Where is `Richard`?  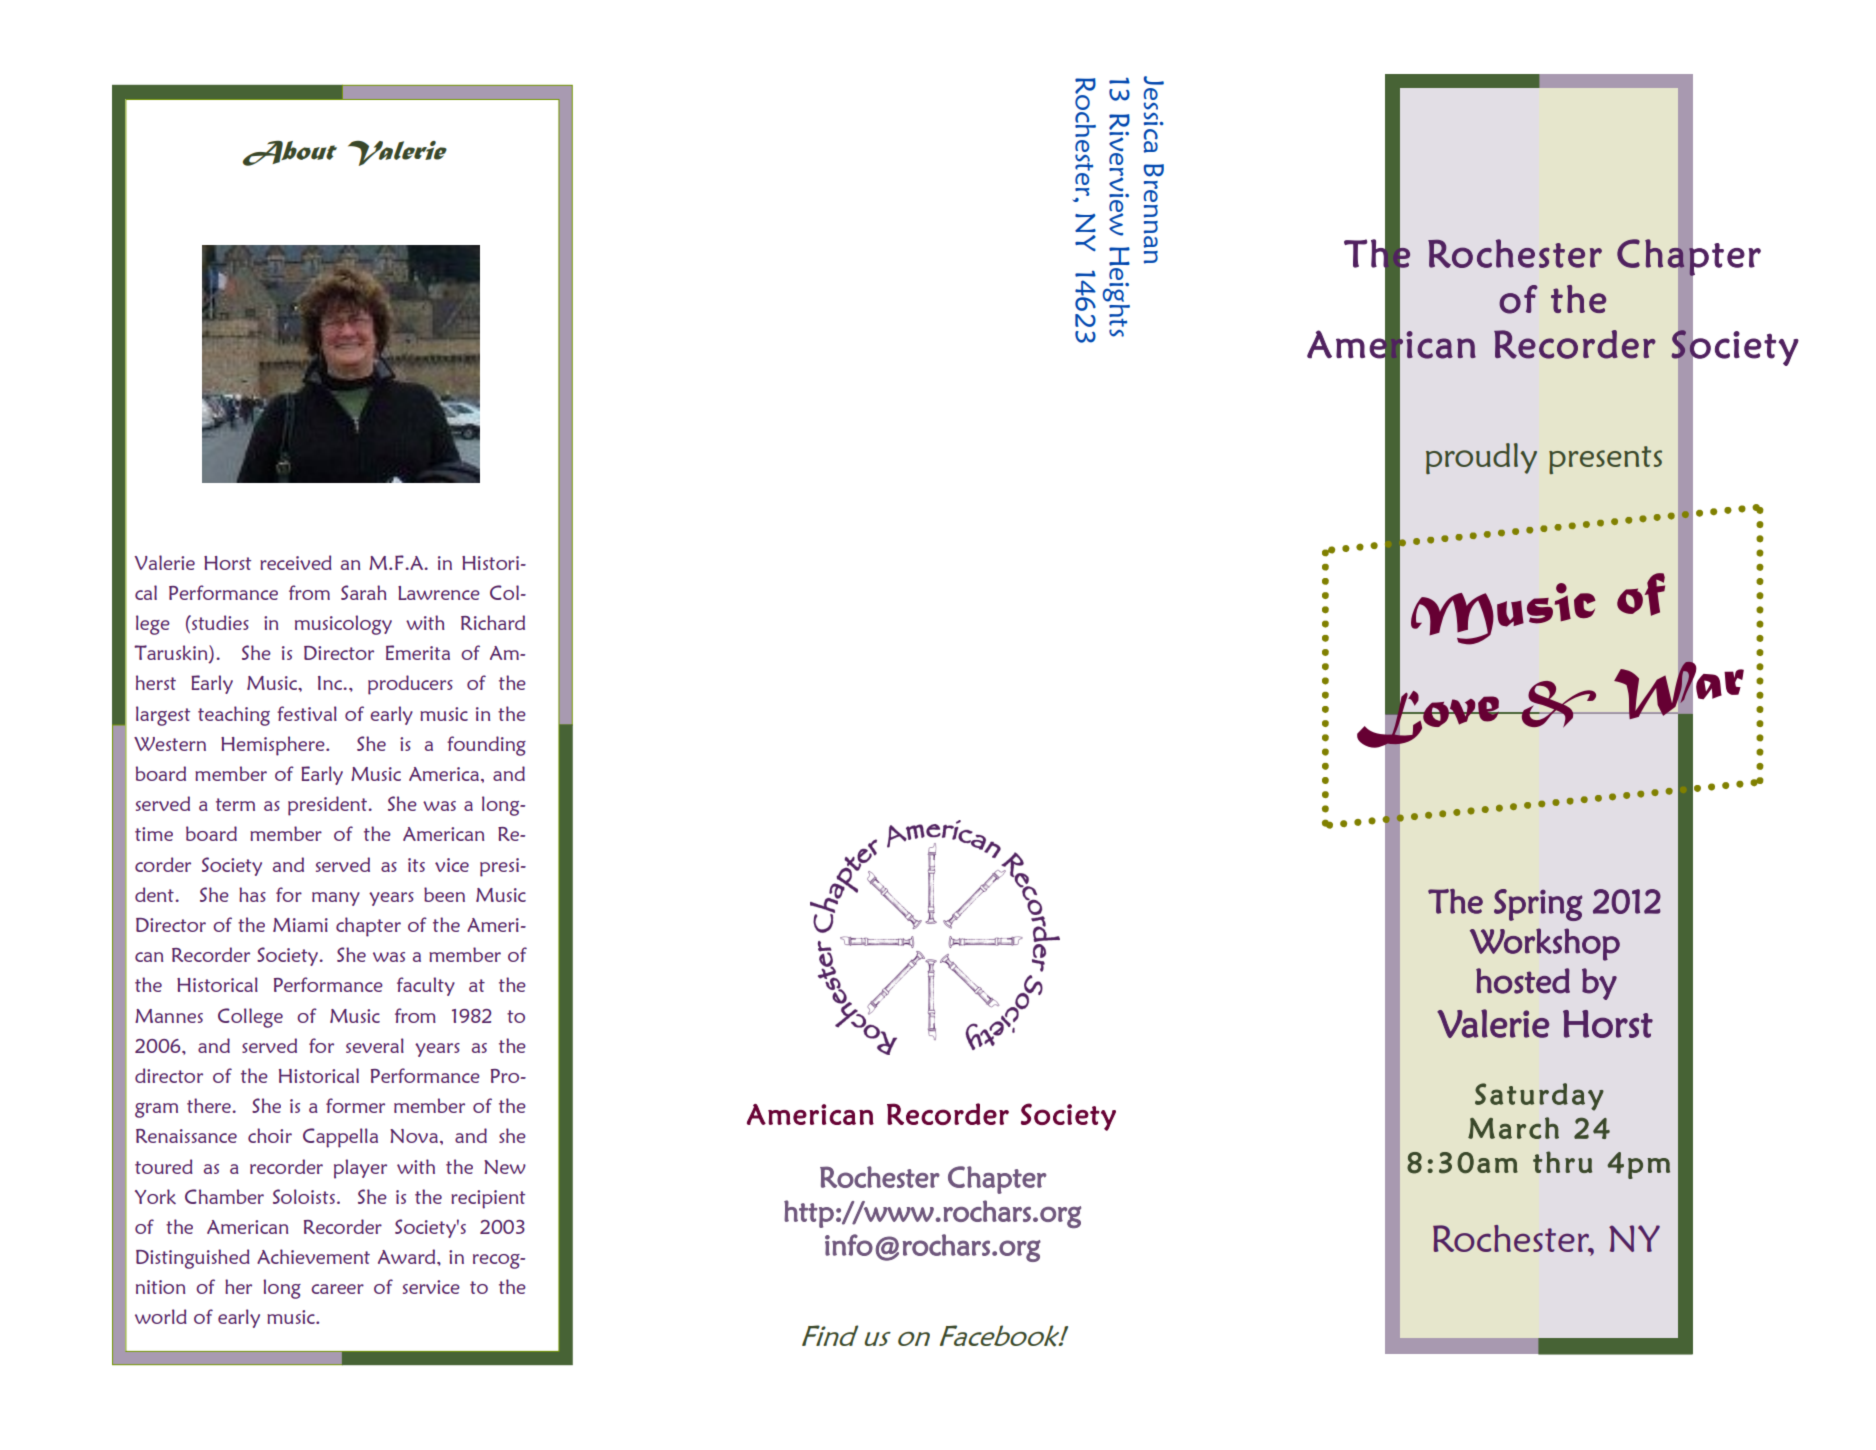
Richard is located at coordinates (493, 622).
